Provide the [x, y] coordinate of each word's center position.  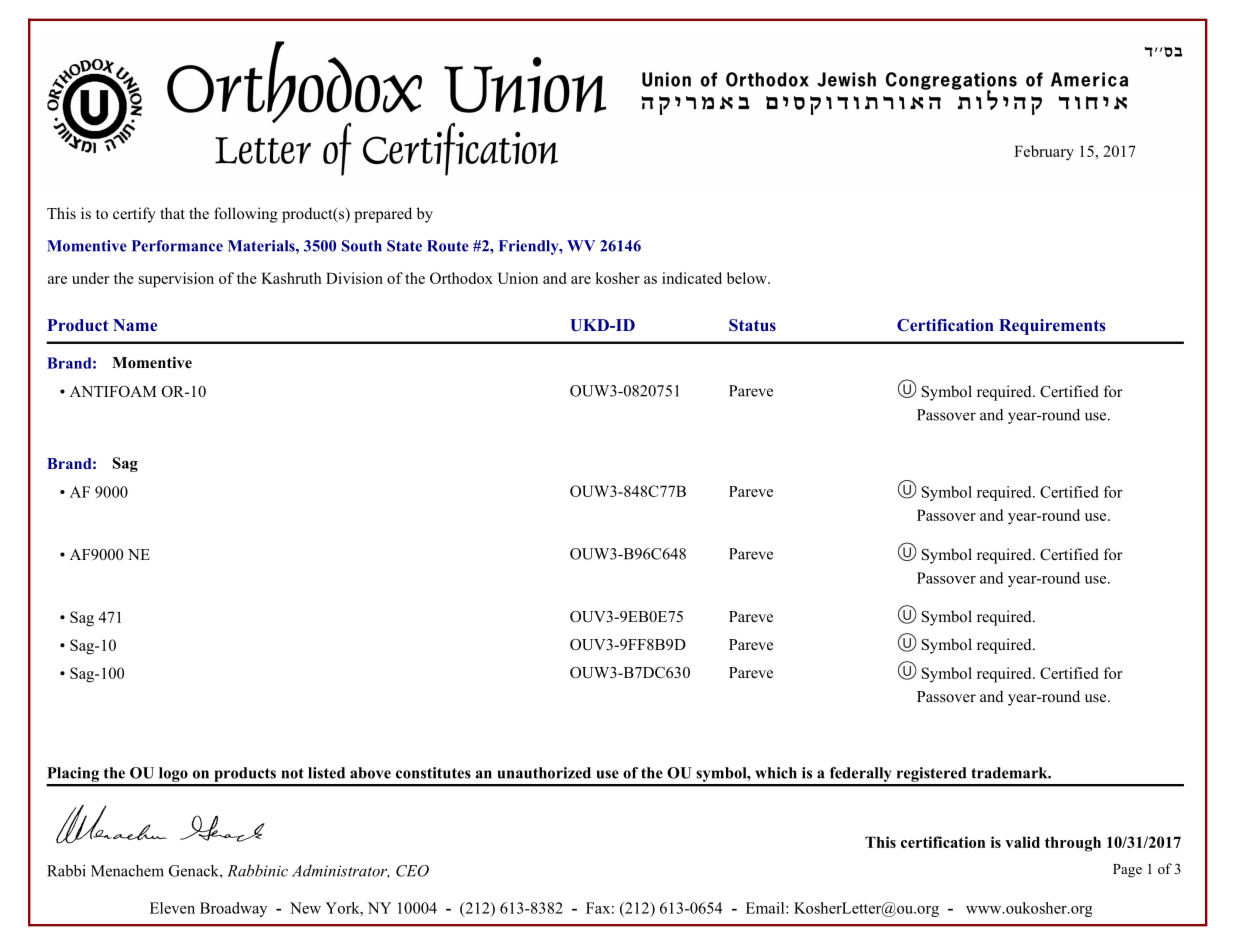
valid [1022, 842]
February [1044, 153]
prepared [383, 215]
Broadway [233, 909]
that [172, 213]
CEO [412, 871]
